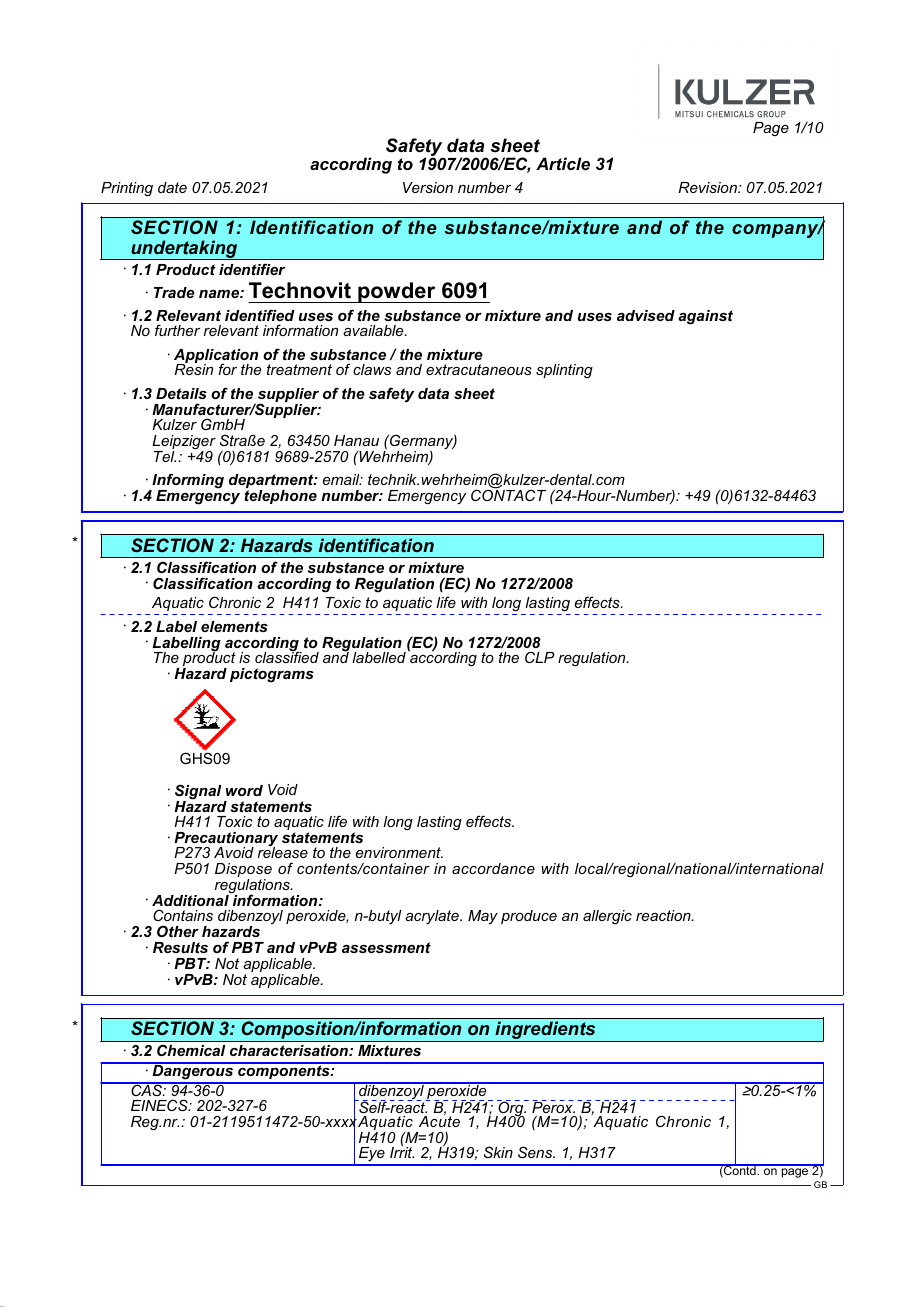 This document has width=924, height=1308. I want to click on Acute, so click(439, 1120).
